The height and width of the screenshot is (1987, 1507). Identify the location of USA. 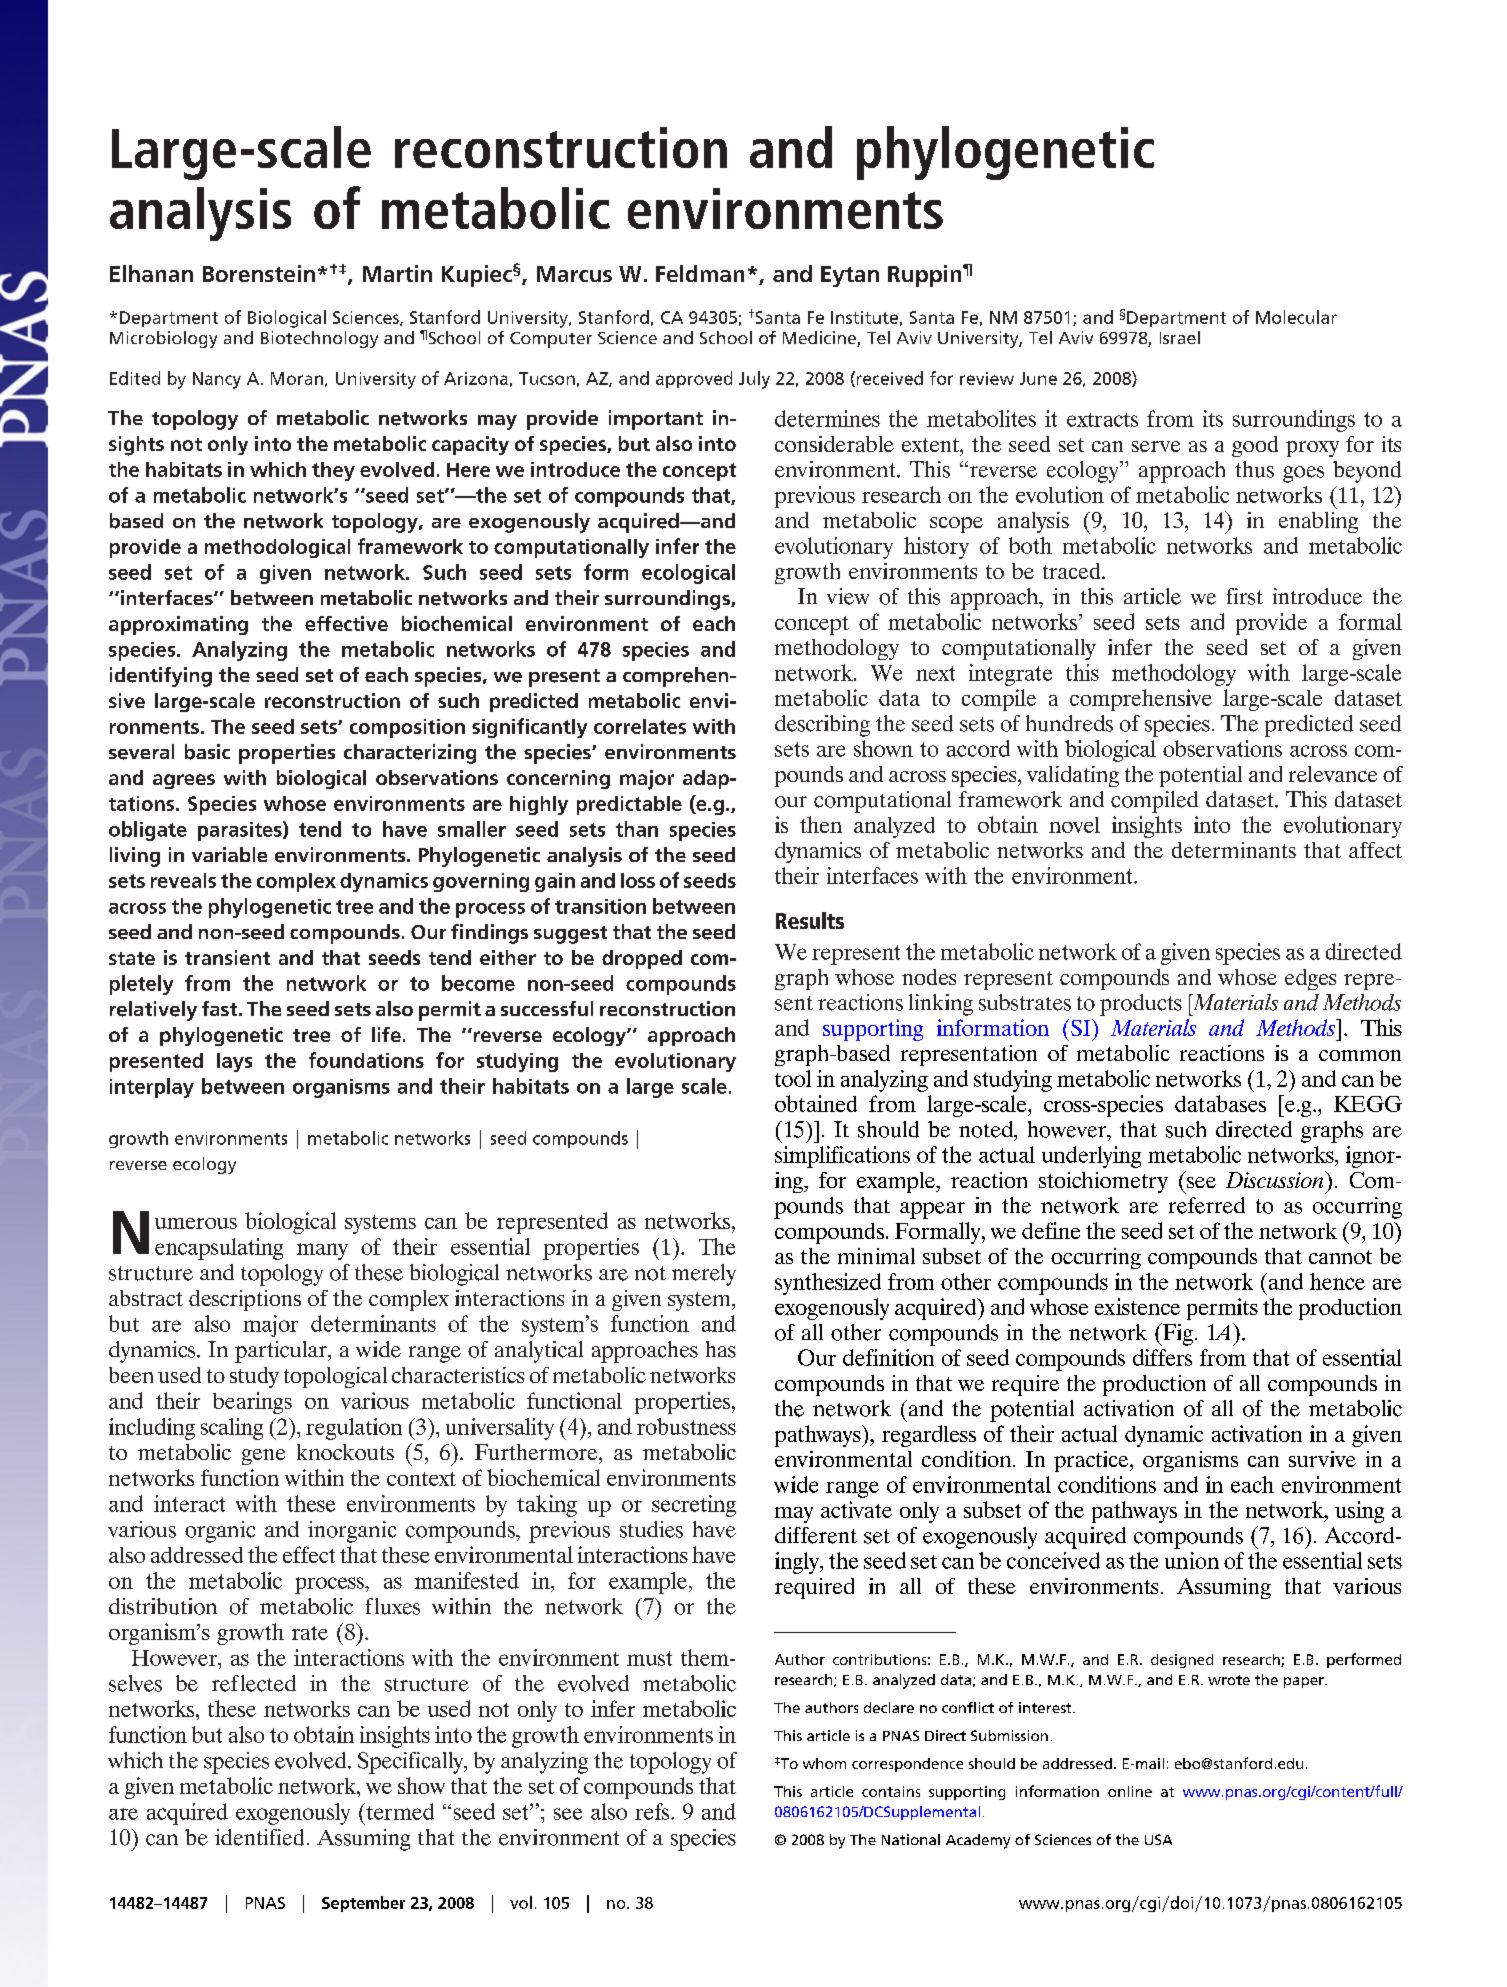
(1158, 1839).
